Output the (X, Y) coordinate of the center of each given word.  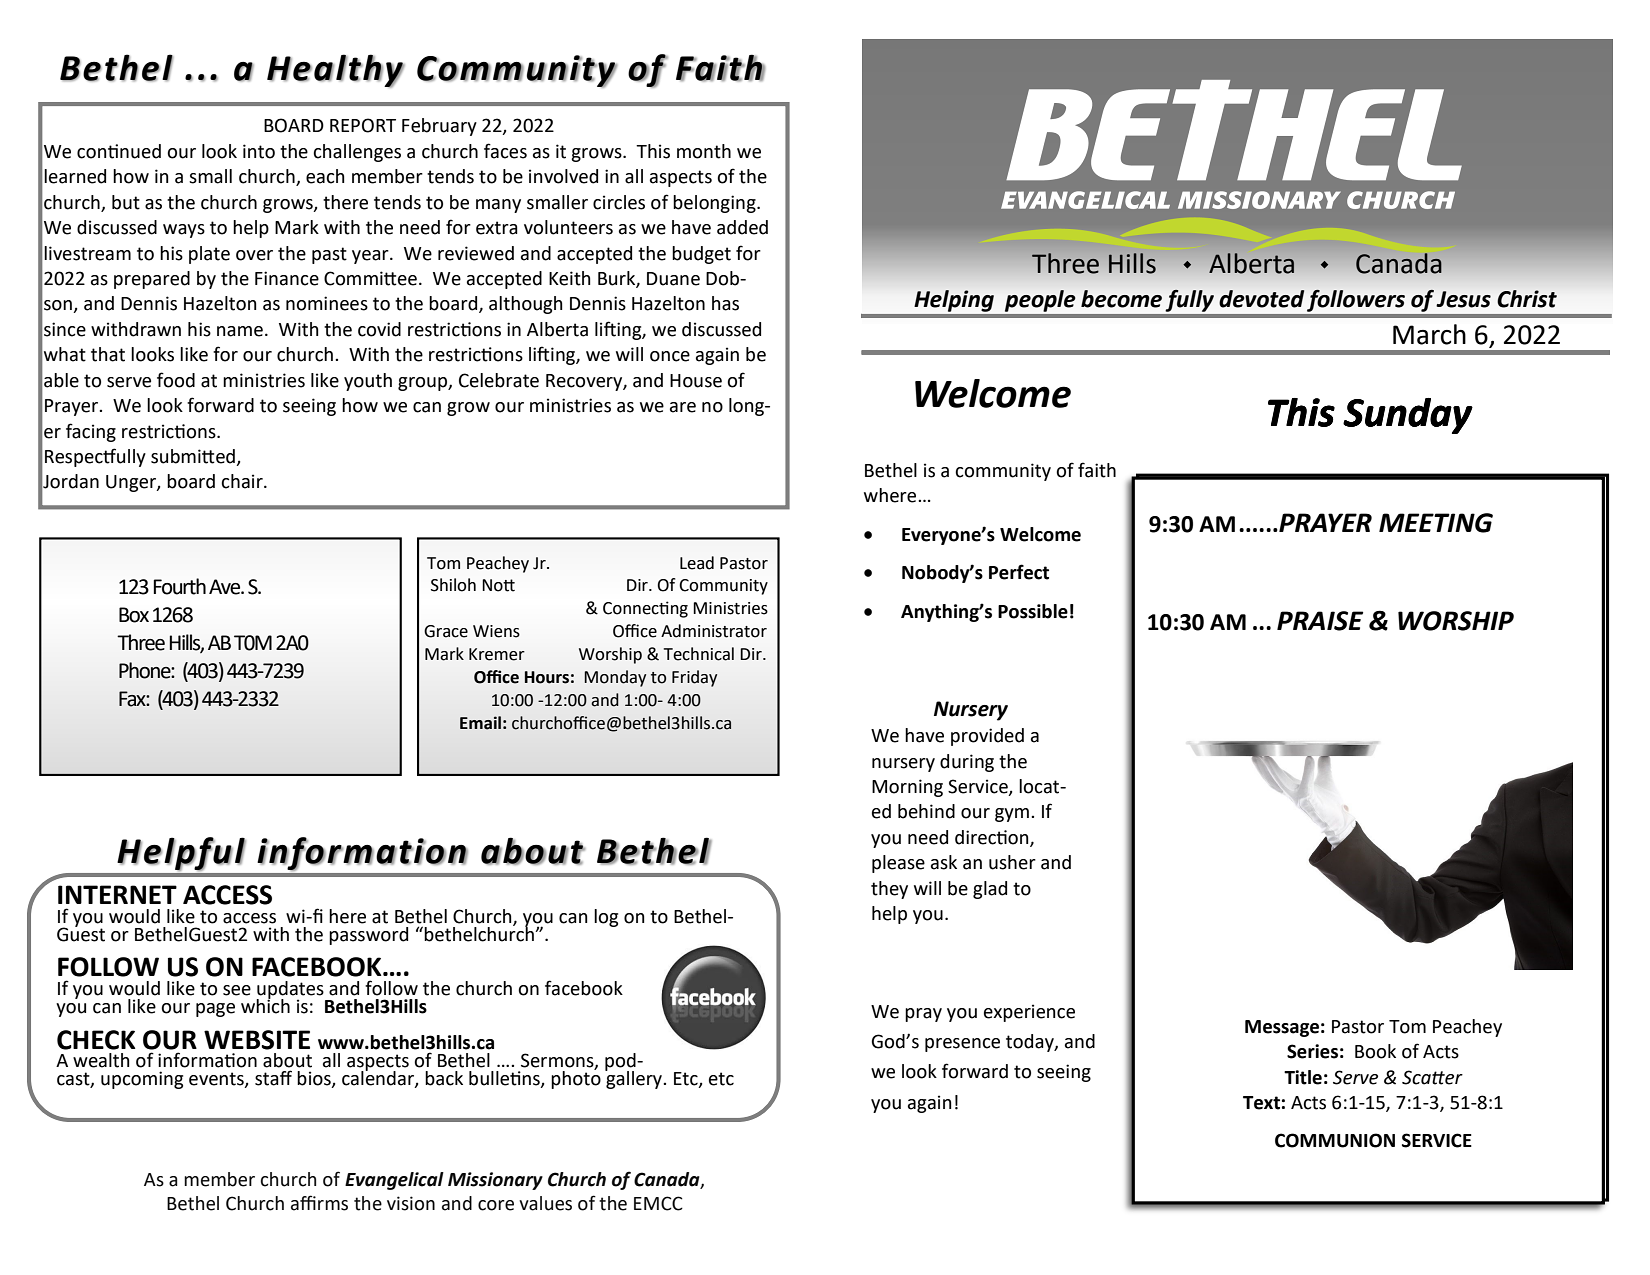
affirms (319, 1203)
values (545, 1203)
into (259, 151)
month (704, 151)
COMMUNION (1335, 1140)
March (1429, 334)
